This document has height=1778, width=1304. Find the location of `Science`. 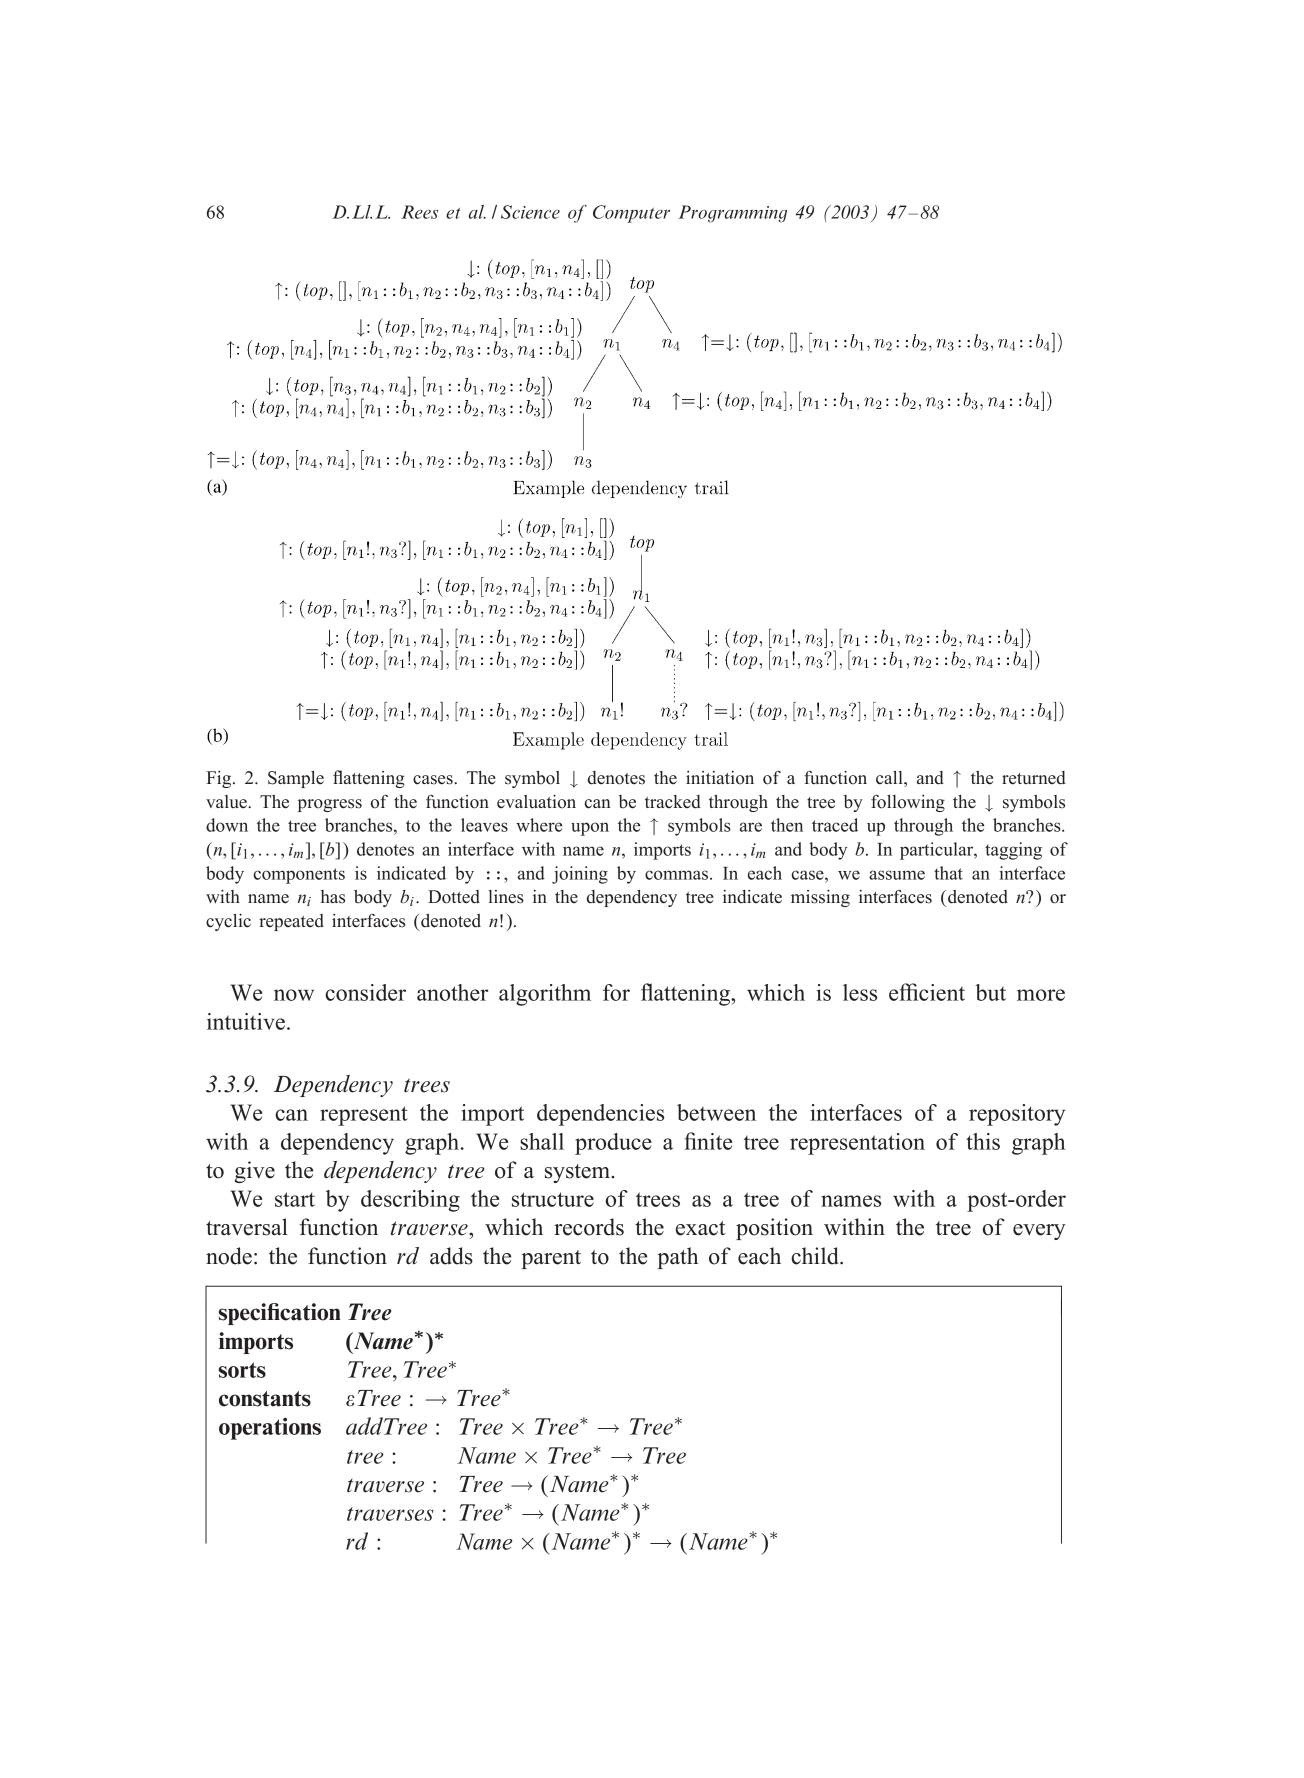

Science is located at coordinates (530, 212).
